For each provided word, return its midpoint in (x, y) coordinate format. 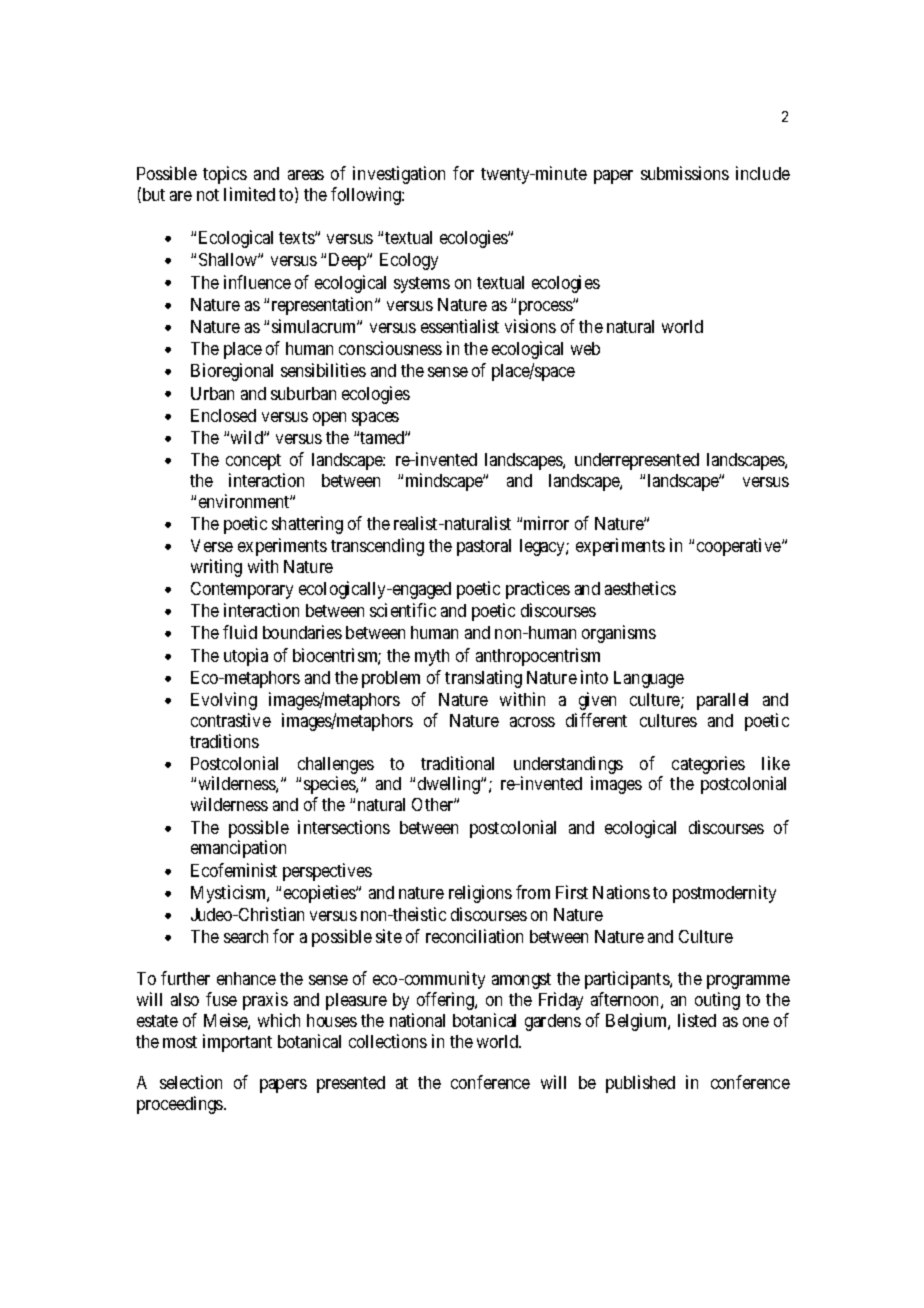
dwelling (450, 785)
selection (191, 1082)
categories (708, 765)
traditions (224, 741)
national (417, 1020)
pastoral (484, 547)
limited (249, 194)
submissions (685, 173)
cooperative (740, 547)
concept (253, 462)
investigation (399, 175)
